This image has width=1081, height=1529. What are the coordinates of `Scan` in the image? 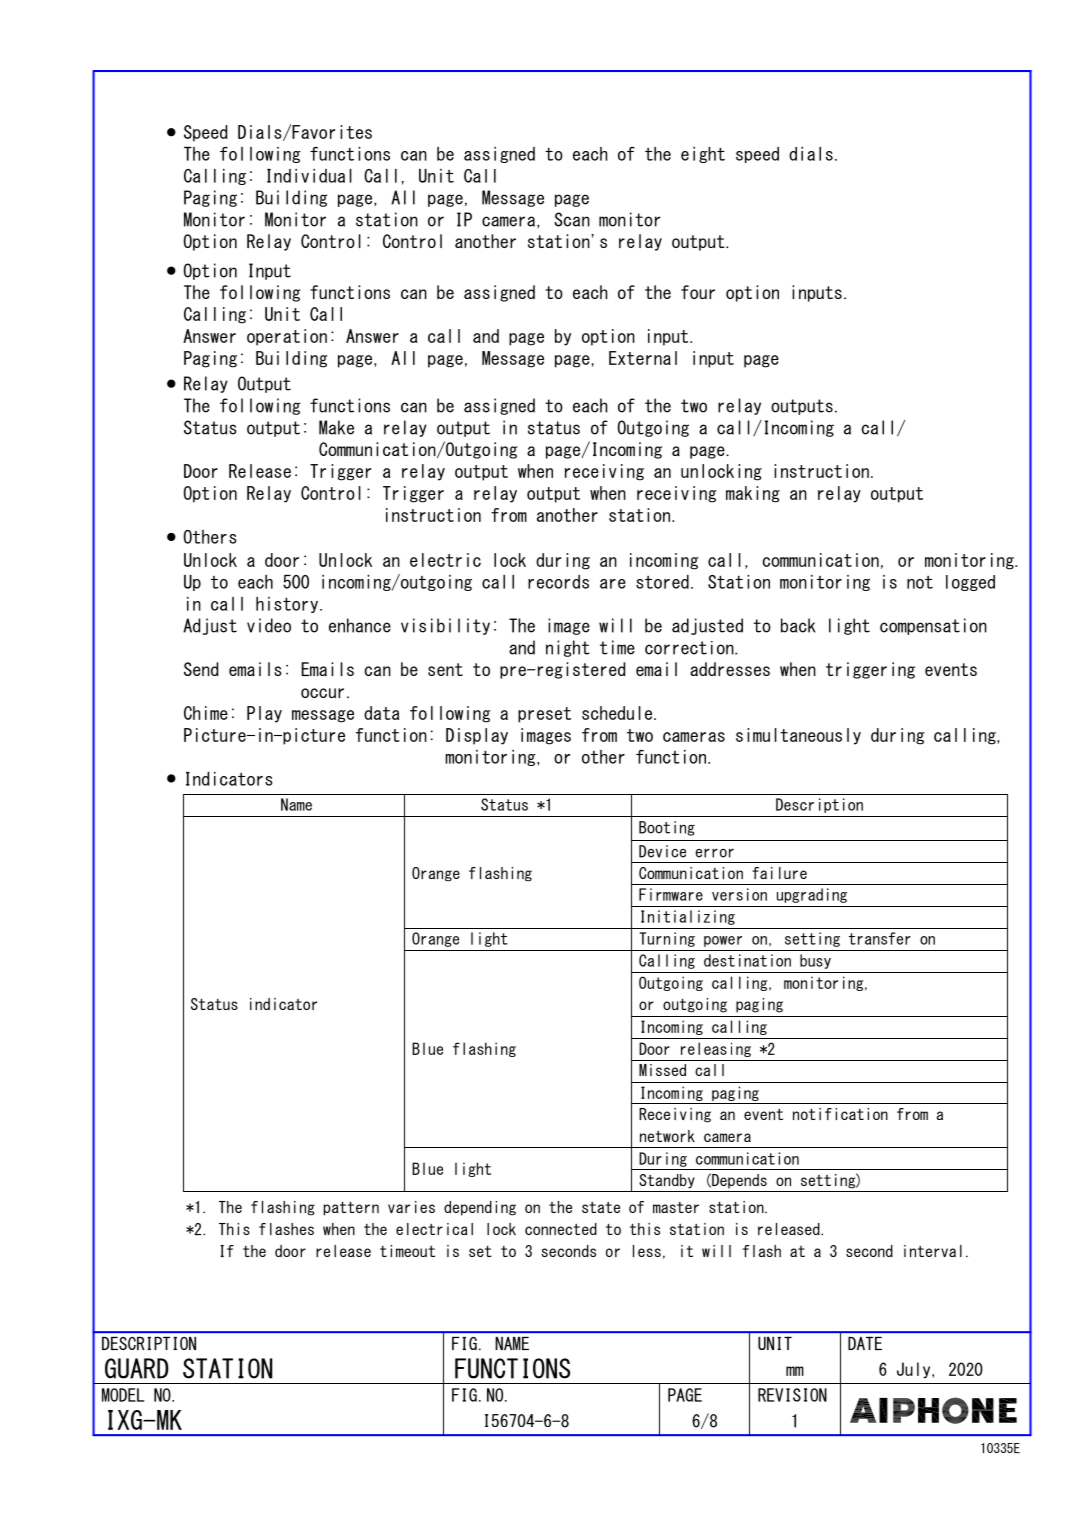 It's located at (572, 219).
